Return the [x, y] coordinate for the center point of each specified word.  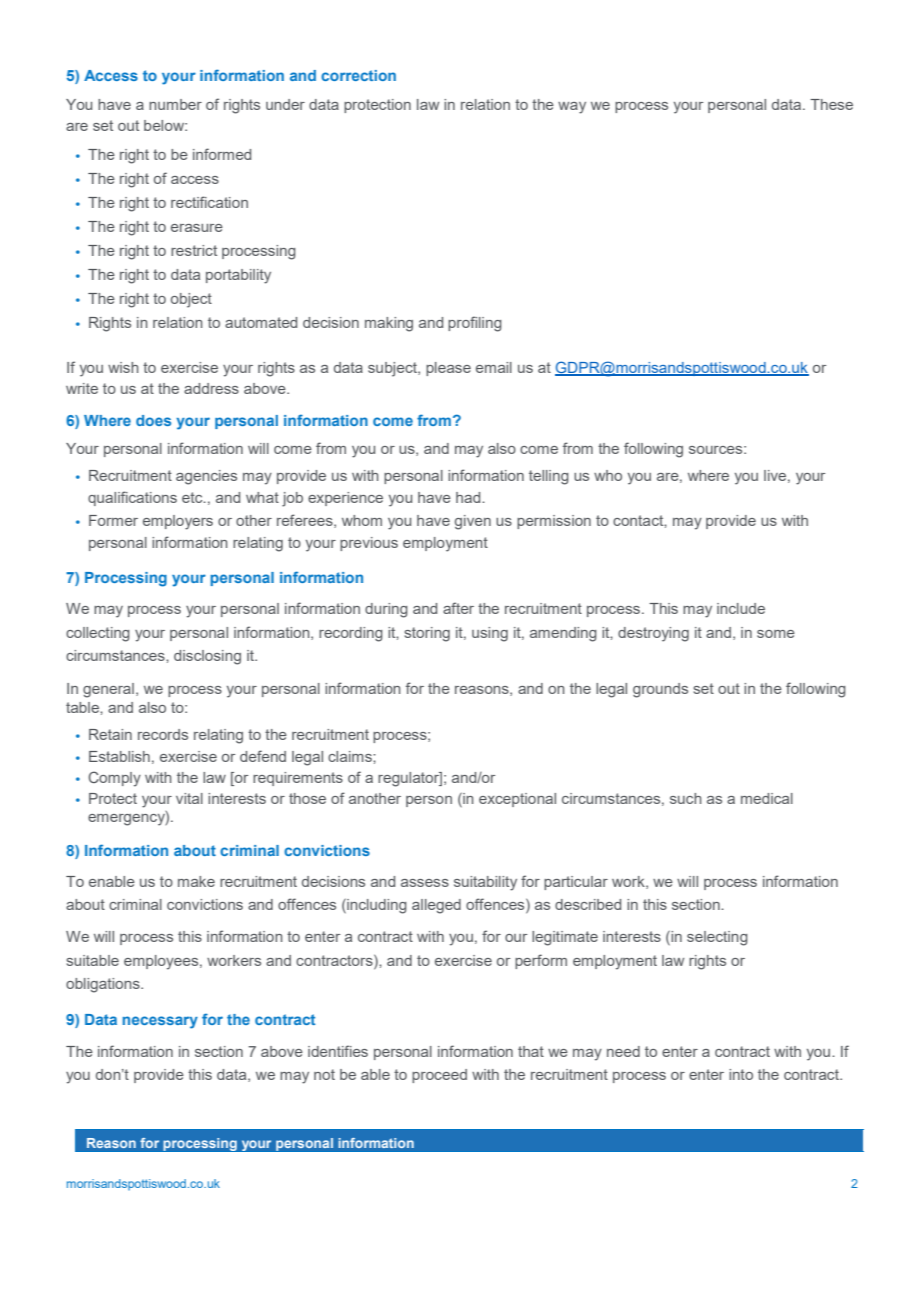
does [153, 420]
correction [358, 75]
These [831, 104]
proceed [439, 1076]
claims [351, 756]
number [175, 104]
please [448, 369]
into [741, 1074]
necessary [160, 1022]
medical [767, 798]
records [163, 734]
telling [549, 477]
